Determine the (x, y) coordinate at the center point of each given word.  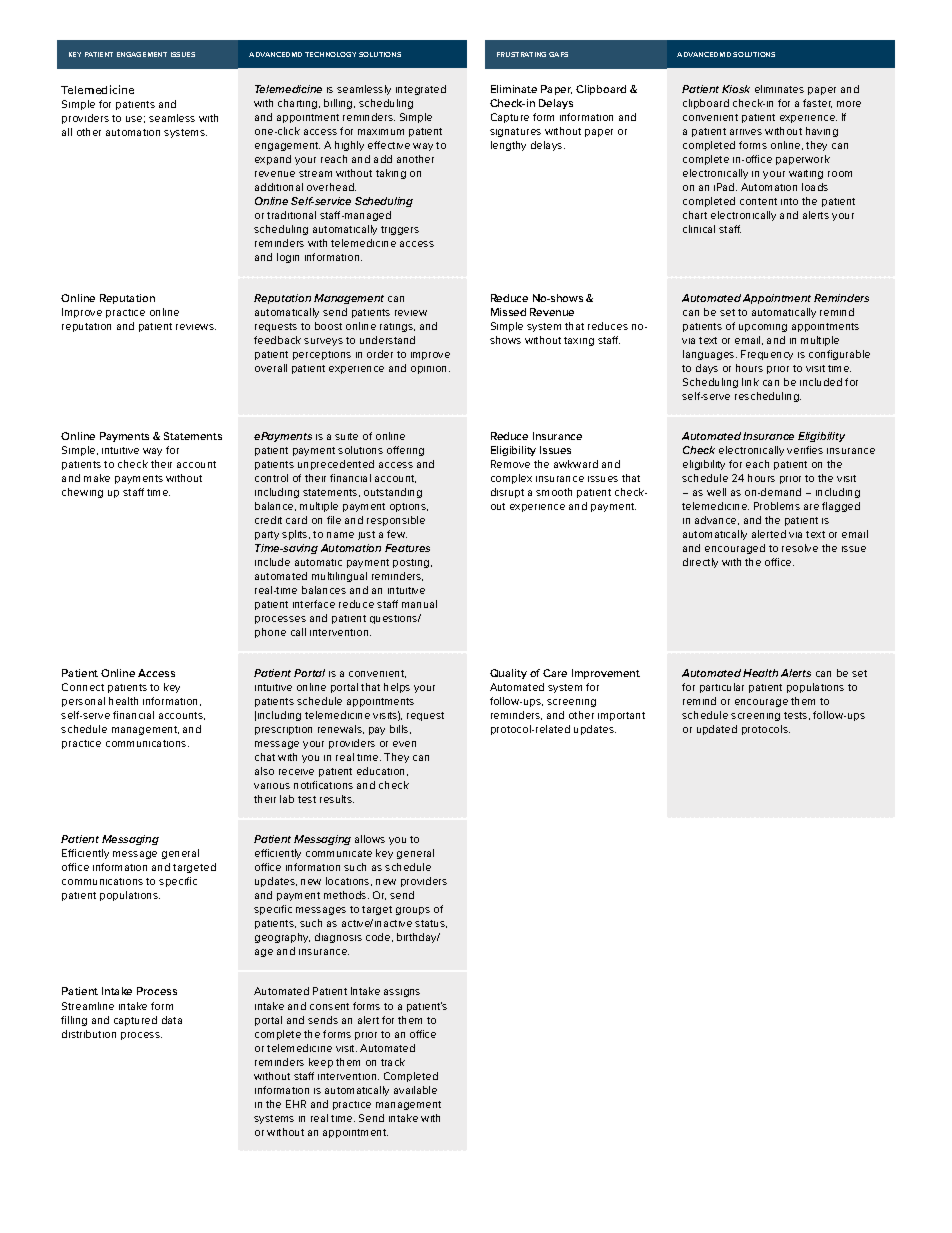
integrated (421, 90)
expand (273, 160)
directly (700, 563)
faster (817, 103)
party (267, 535)
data (172, 1020)
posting (412, 563)
